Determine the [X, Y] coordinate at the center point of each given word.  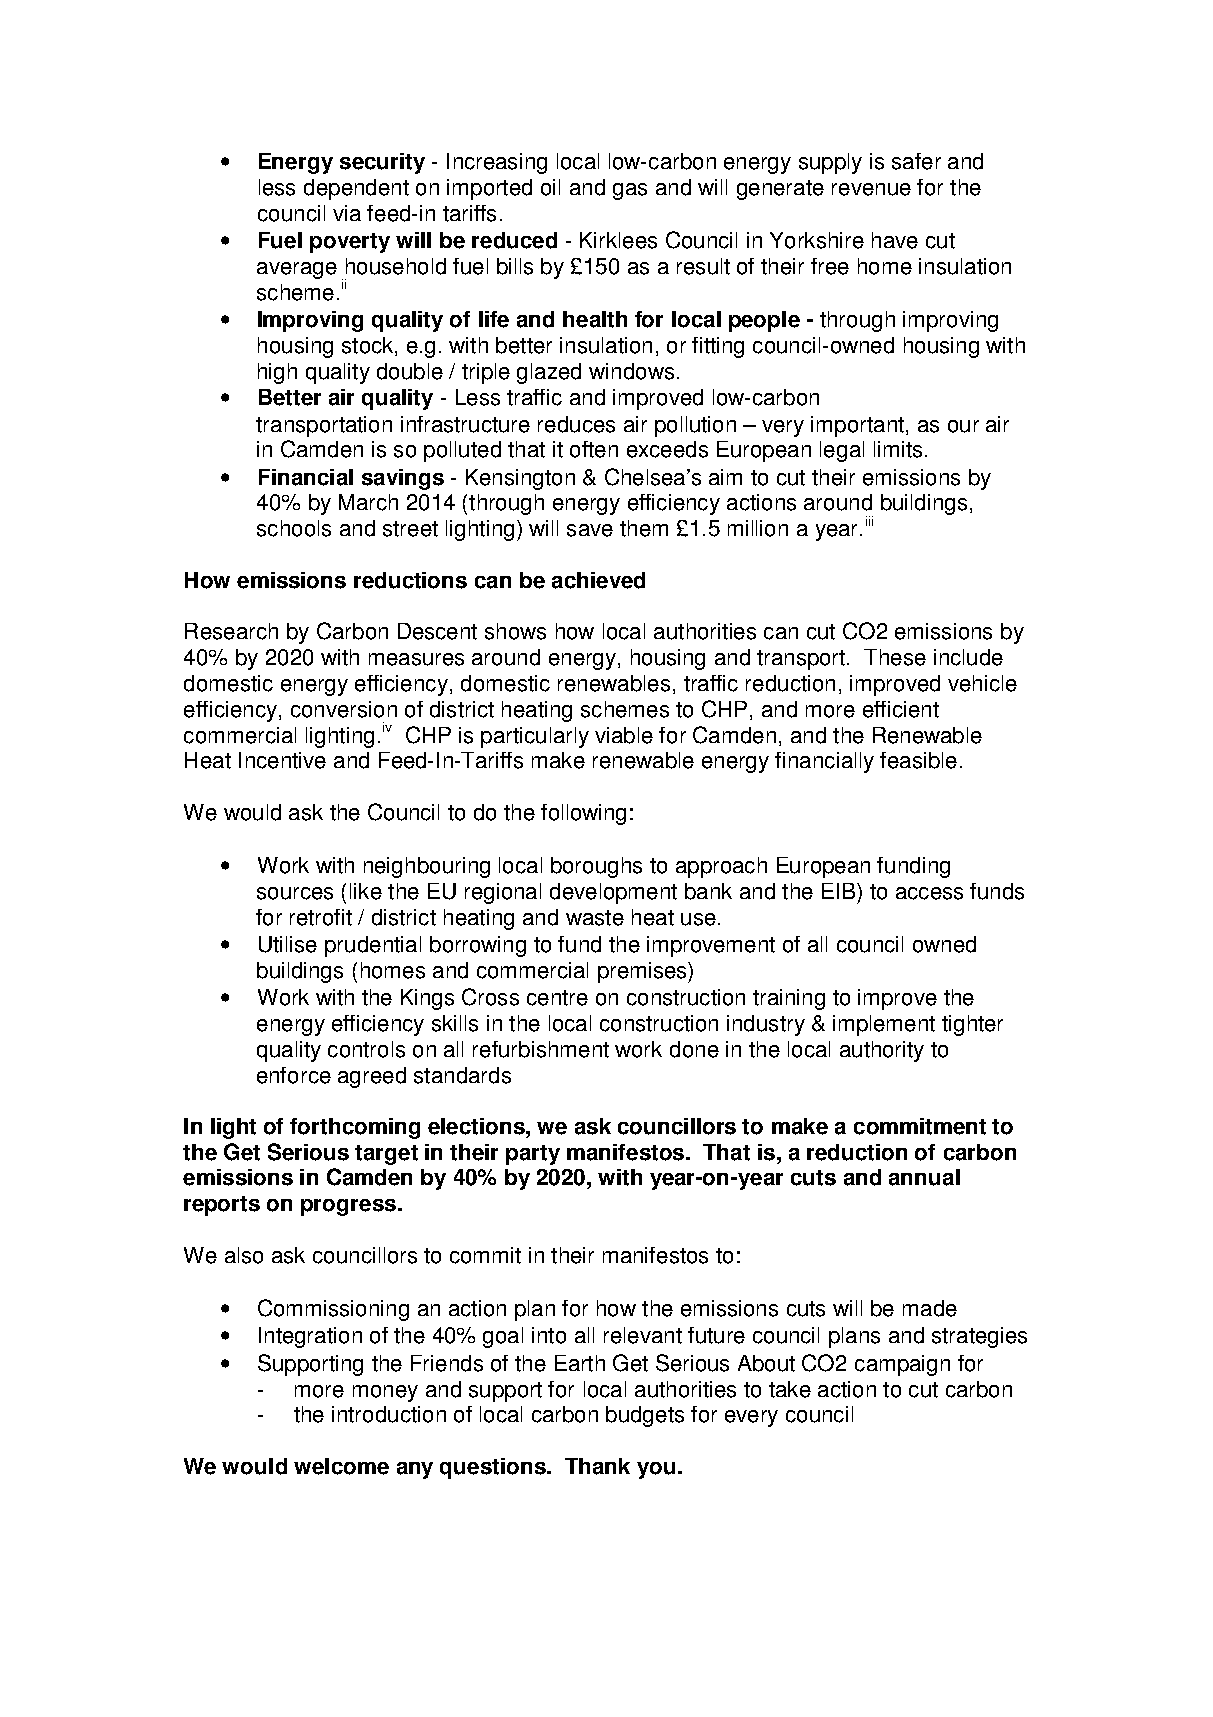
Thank [597, 1466]
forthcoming [355, 1128]
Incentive [282, 760]
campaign [902, 1365]
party [533, 1155]
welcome [341, 1466]
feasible [918, 760]
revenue [871, 189]
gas [630, 191]
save [590, 530]
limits [898, 449]
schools [294, 528]
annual [924, 1177]
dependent [356, 189]
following [583, 814]
